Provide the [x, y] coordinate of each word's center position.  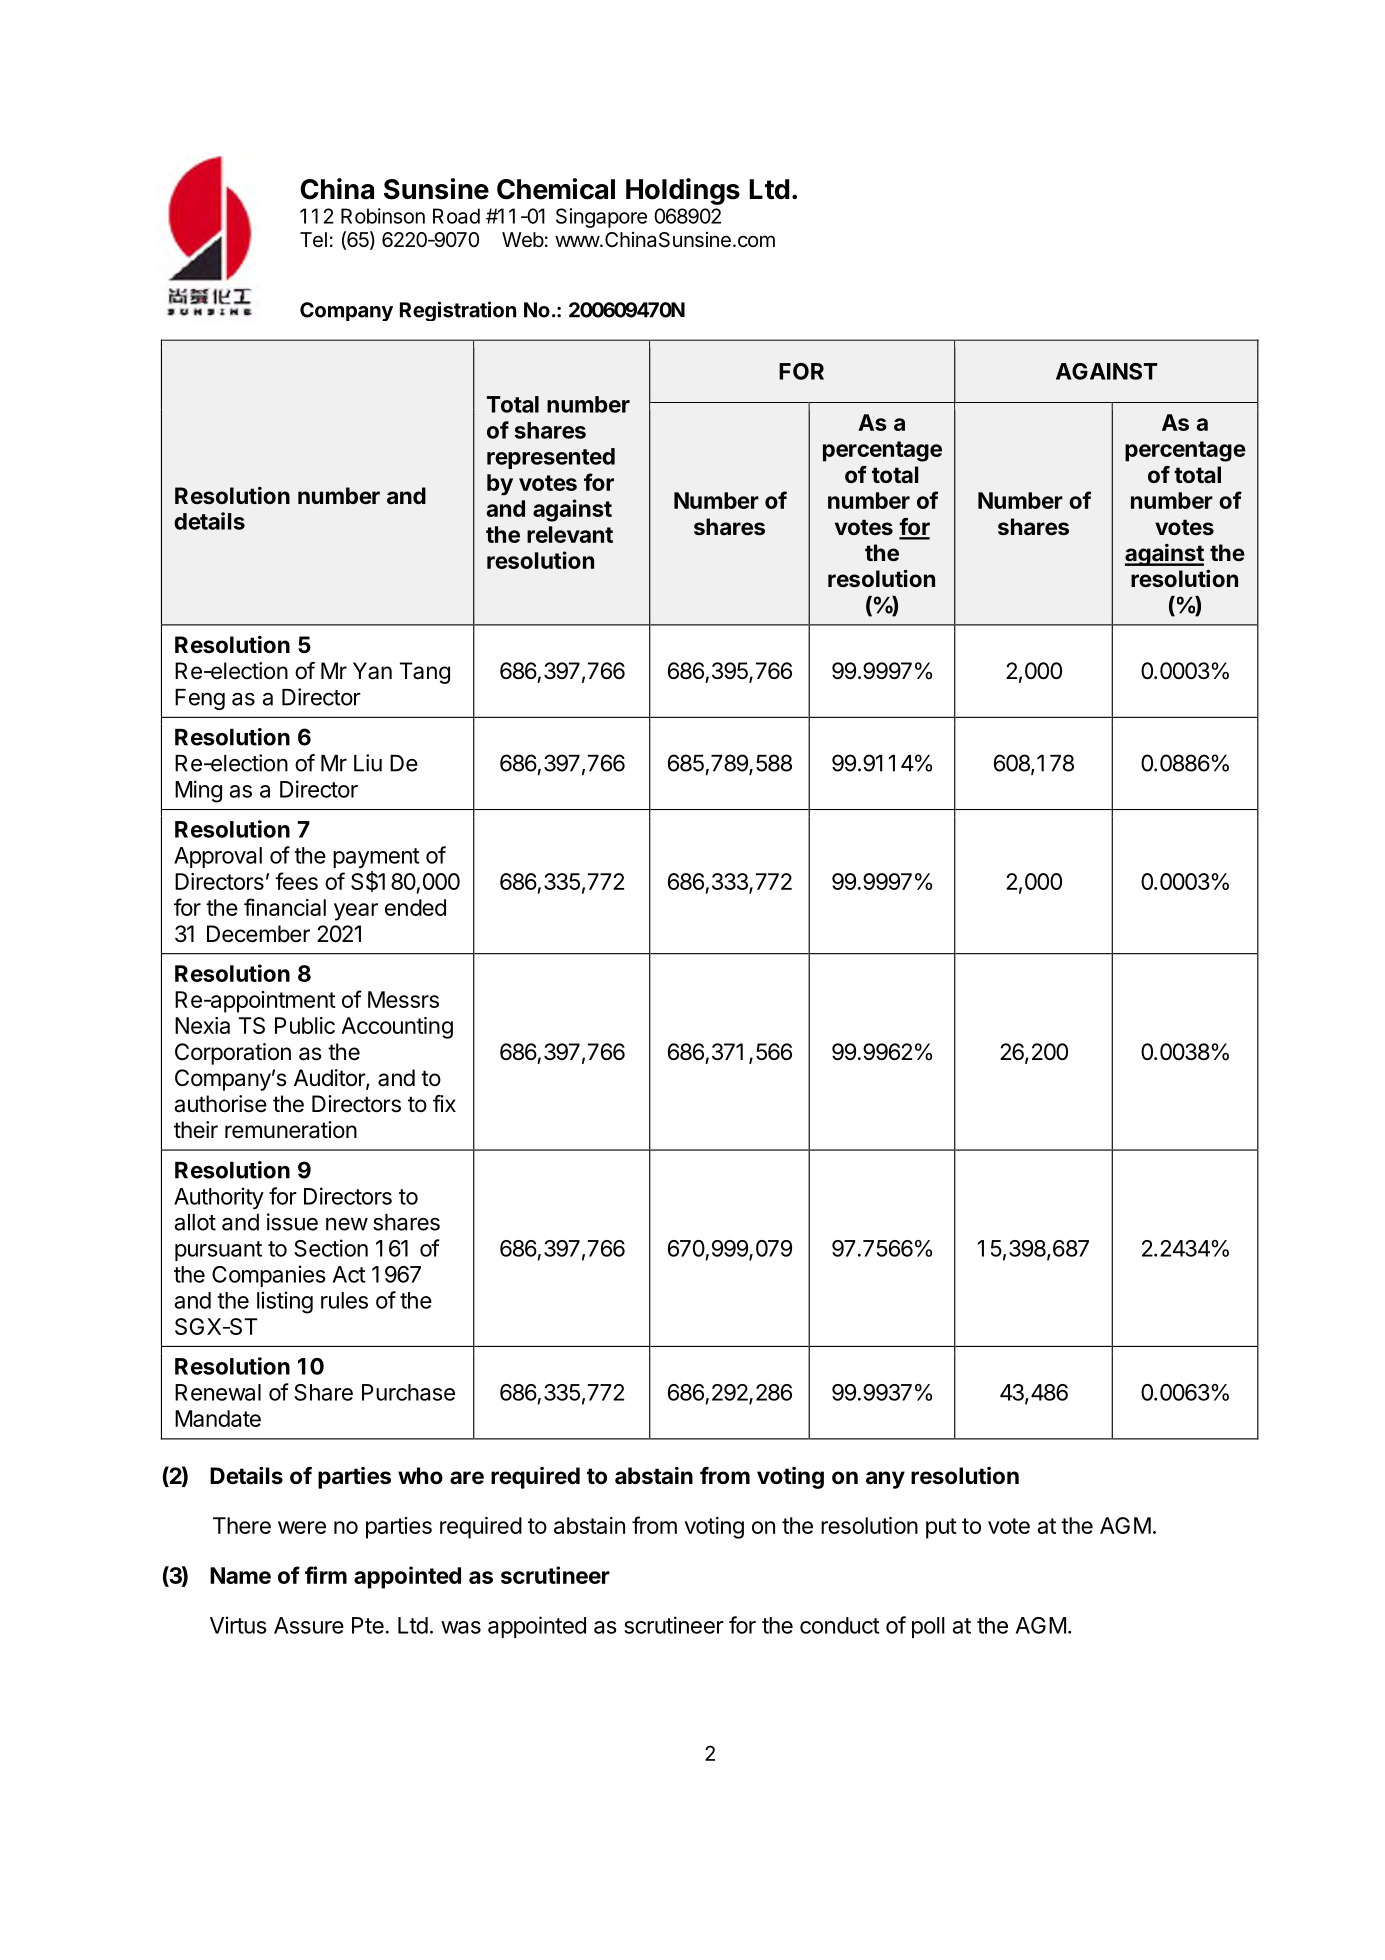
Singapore [601, 218]
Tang [425, 673]
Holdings [683, 191]
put [941, 1528]
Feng [200, 699]
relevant [570, 534]
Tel [313, 240]
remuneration [291, 1130]
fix [444, 1103]
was [461, 1627]
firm [326, 1575]
